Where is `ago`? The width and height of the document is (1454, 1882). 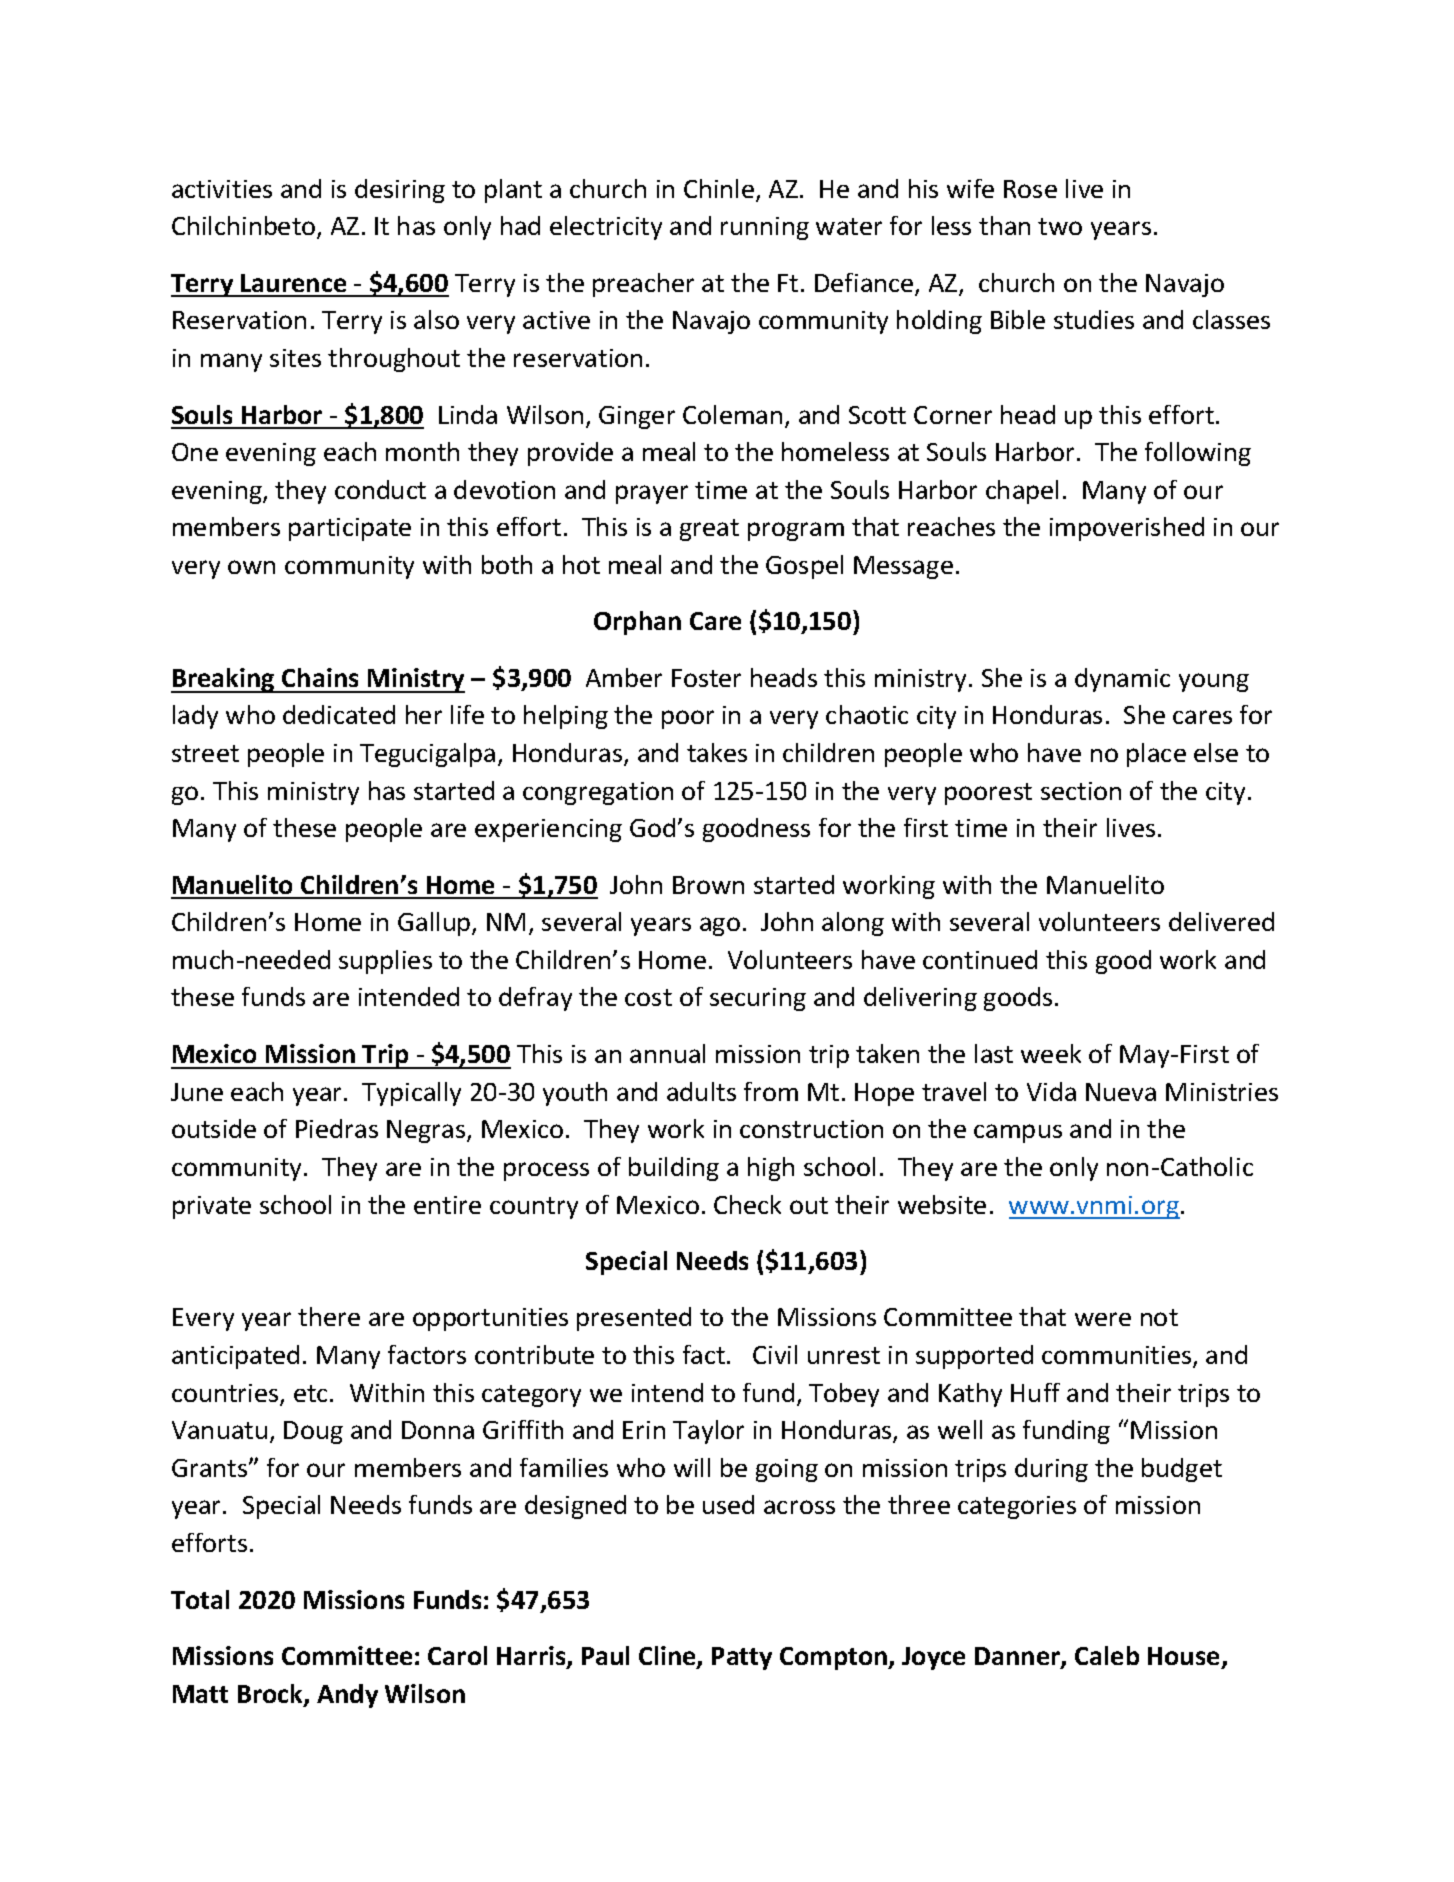 ago is located at coordinates (720, 926).
